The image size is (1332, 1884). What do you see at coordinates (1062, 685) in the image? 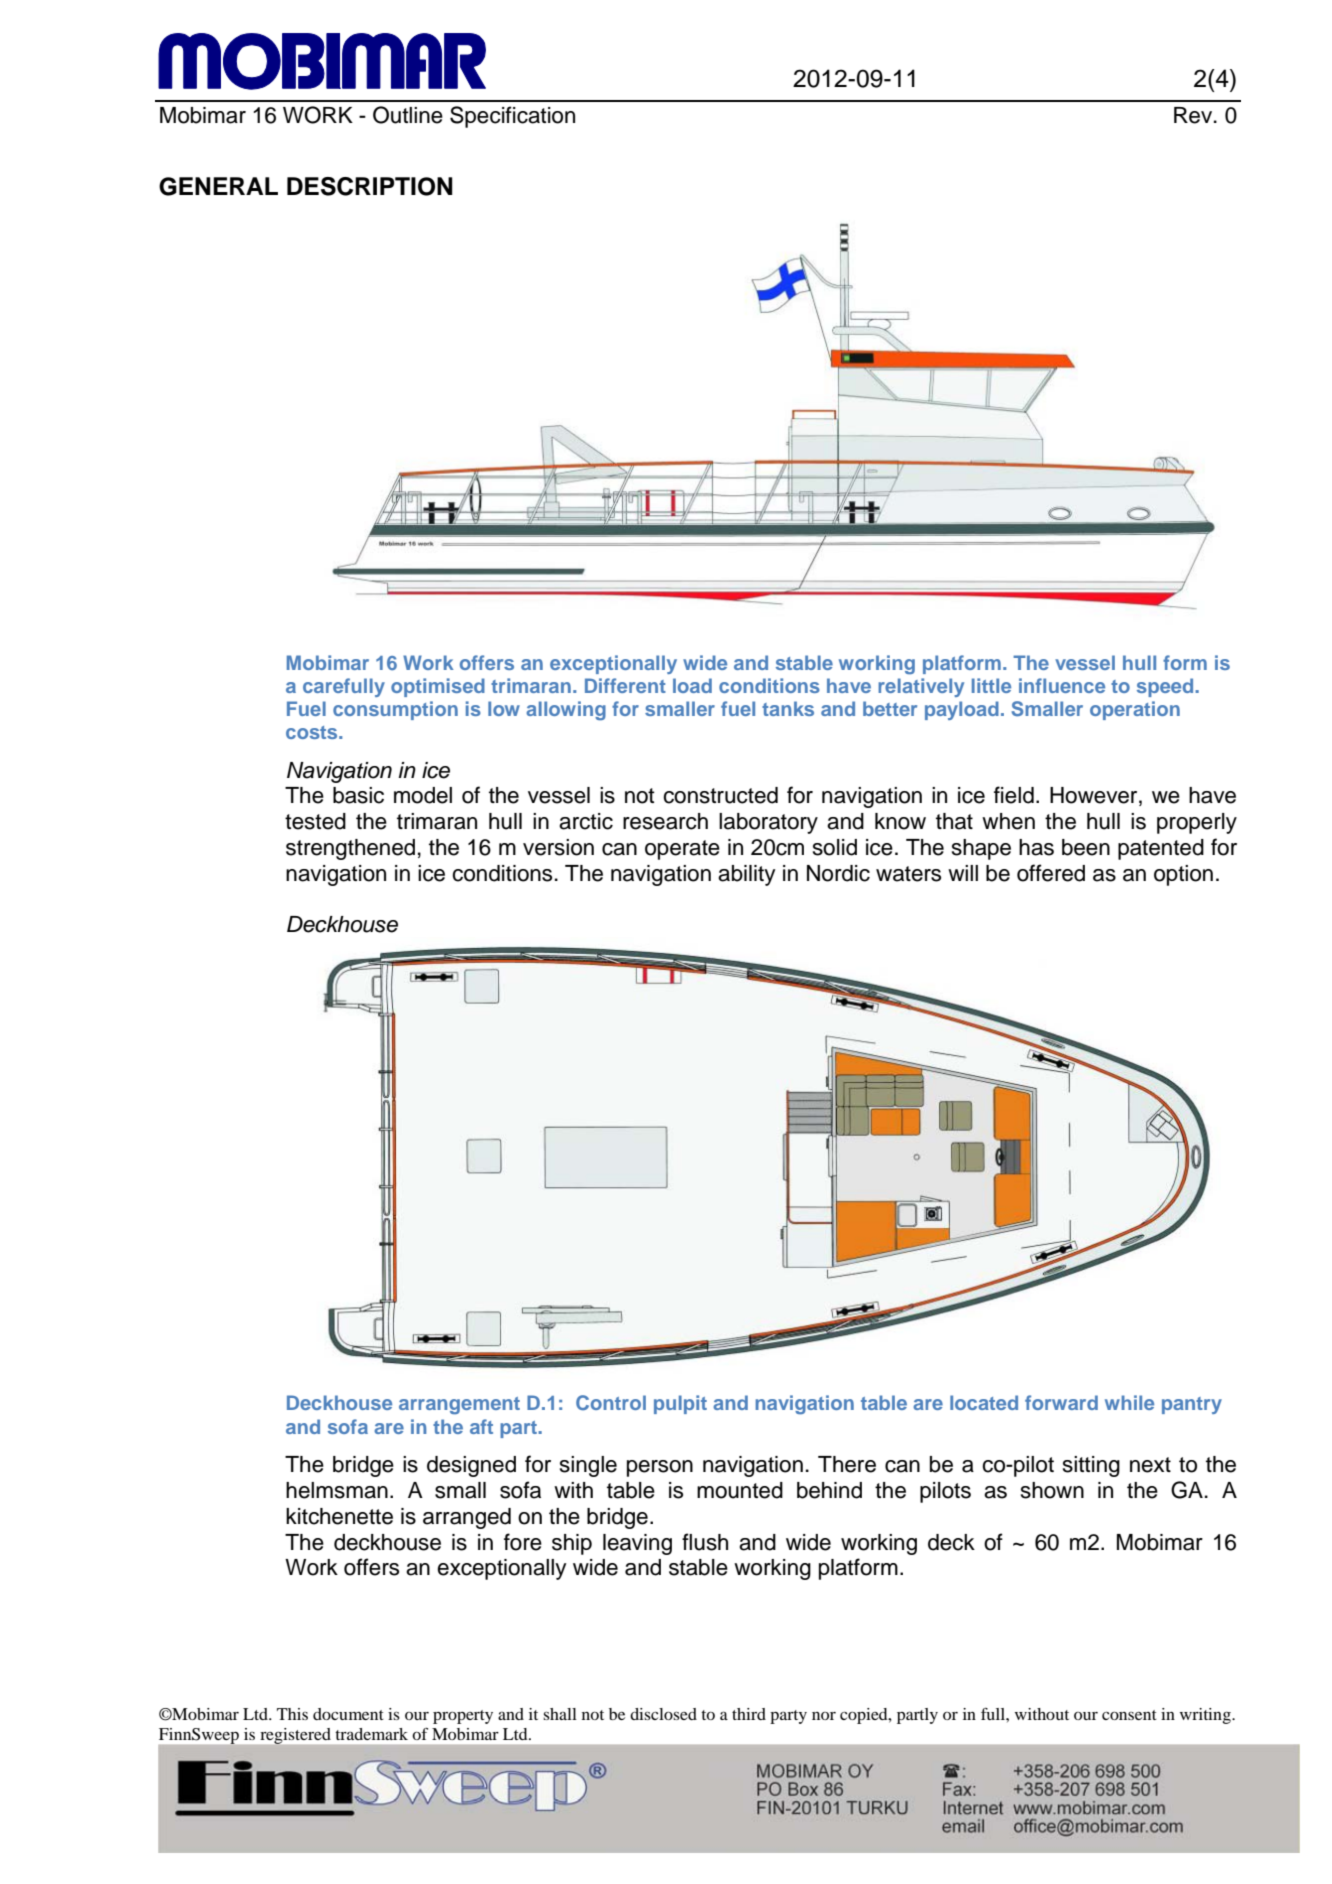
I see `influence` at bounding box center [1062, 685].
